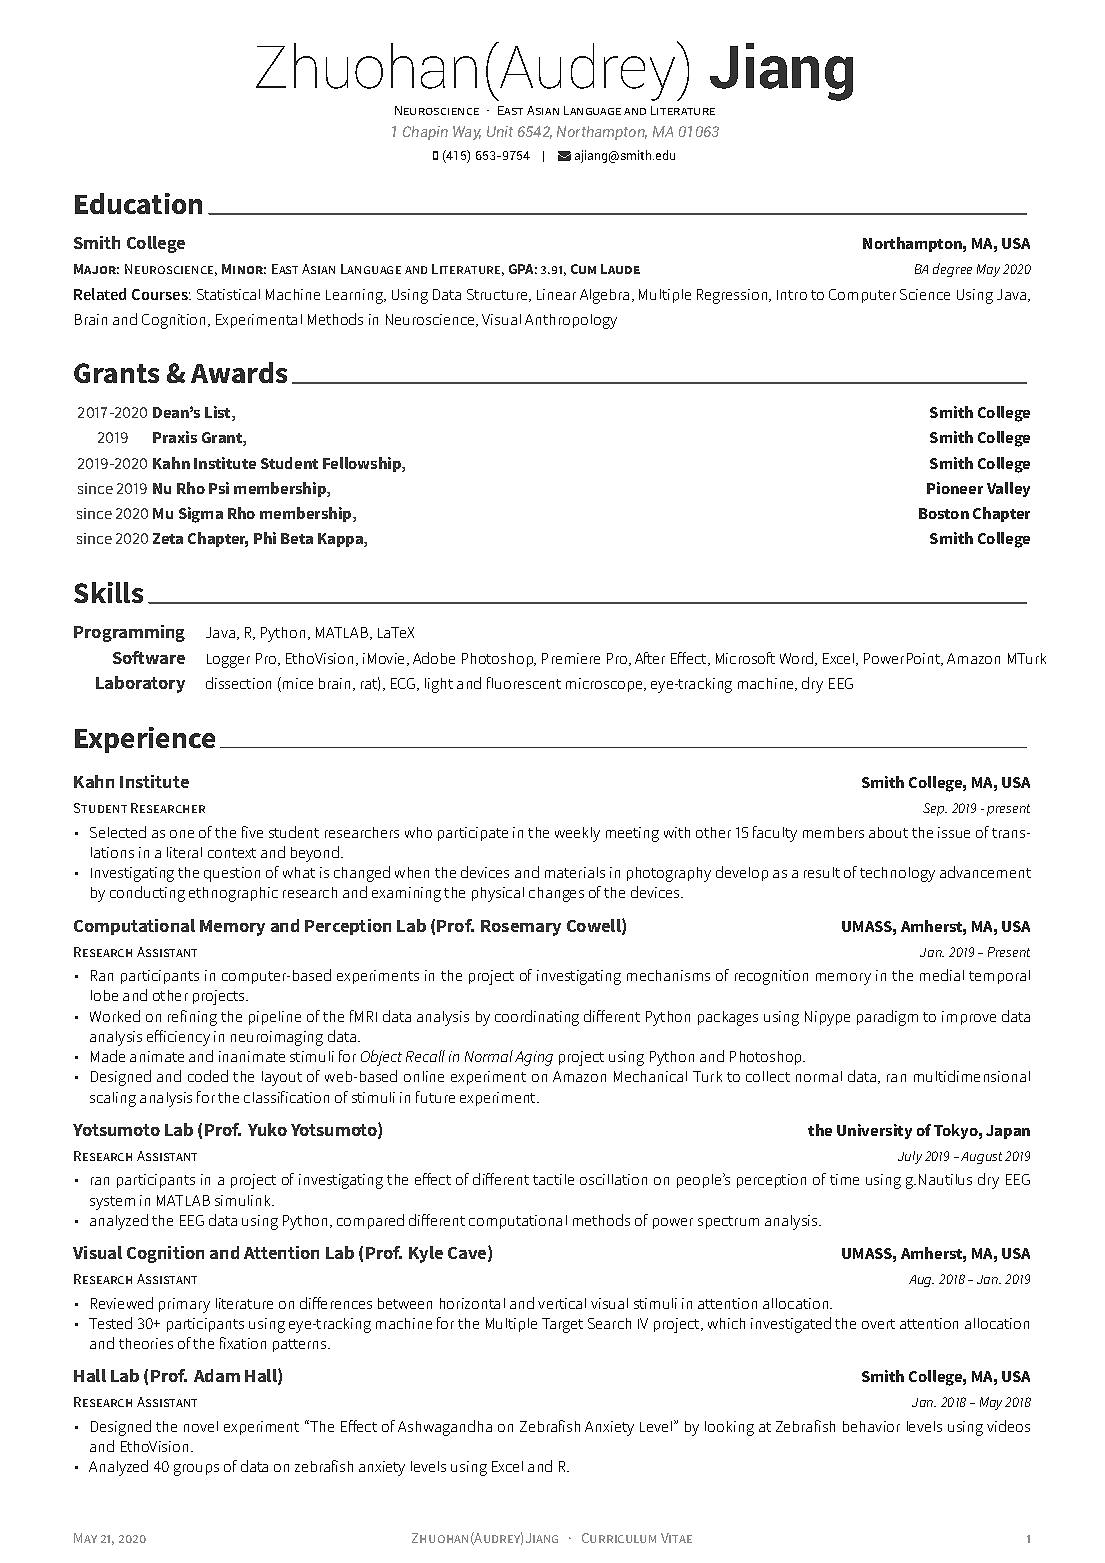  What do you see at coordinates (500, 131) in the screenshot?
I see `Unit` at bounding box center [500, 131].
